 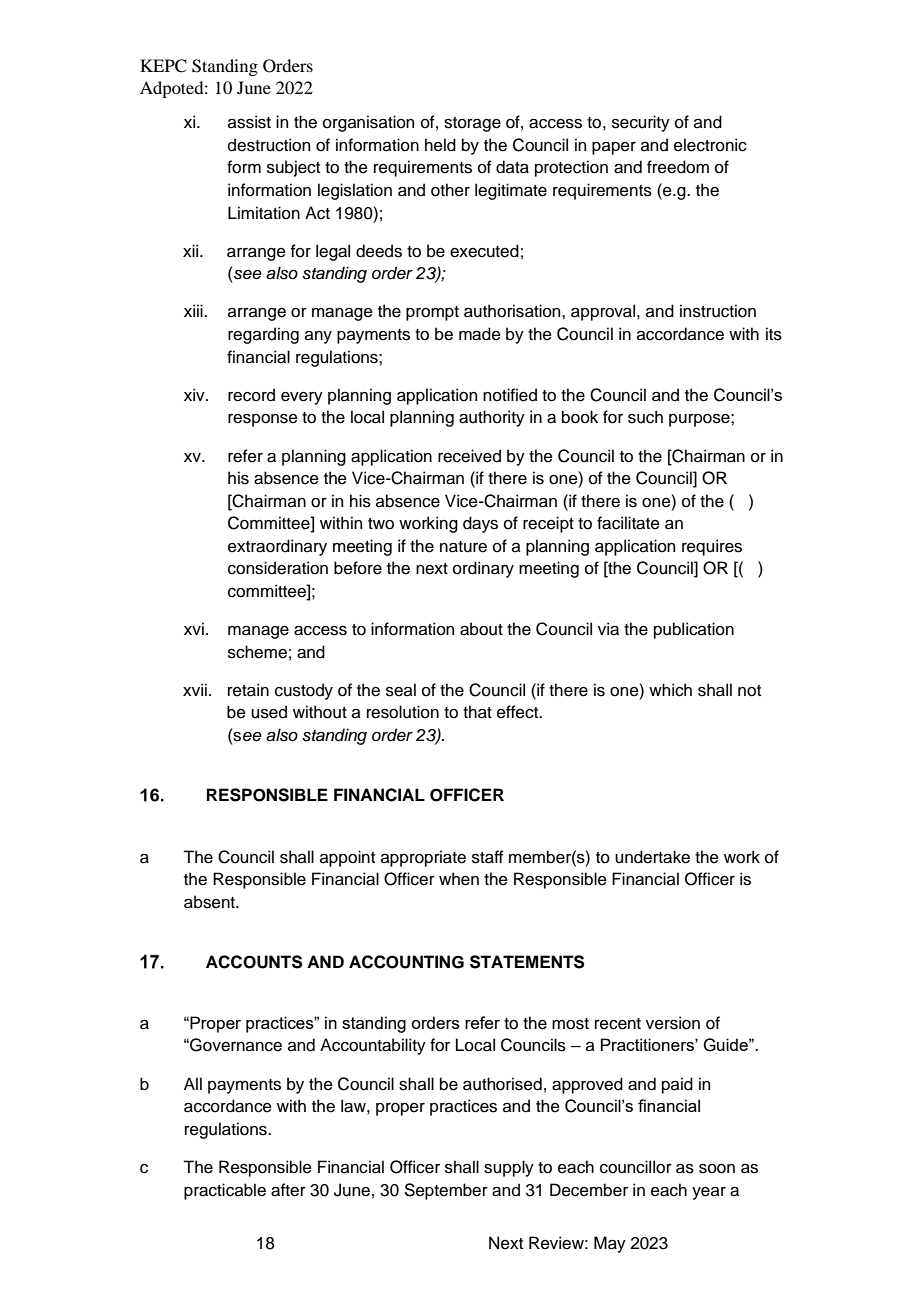 What do you see at coordinates (710, 145) in the screenshot?
I see `electronic` at bounding box center [710, 145].
